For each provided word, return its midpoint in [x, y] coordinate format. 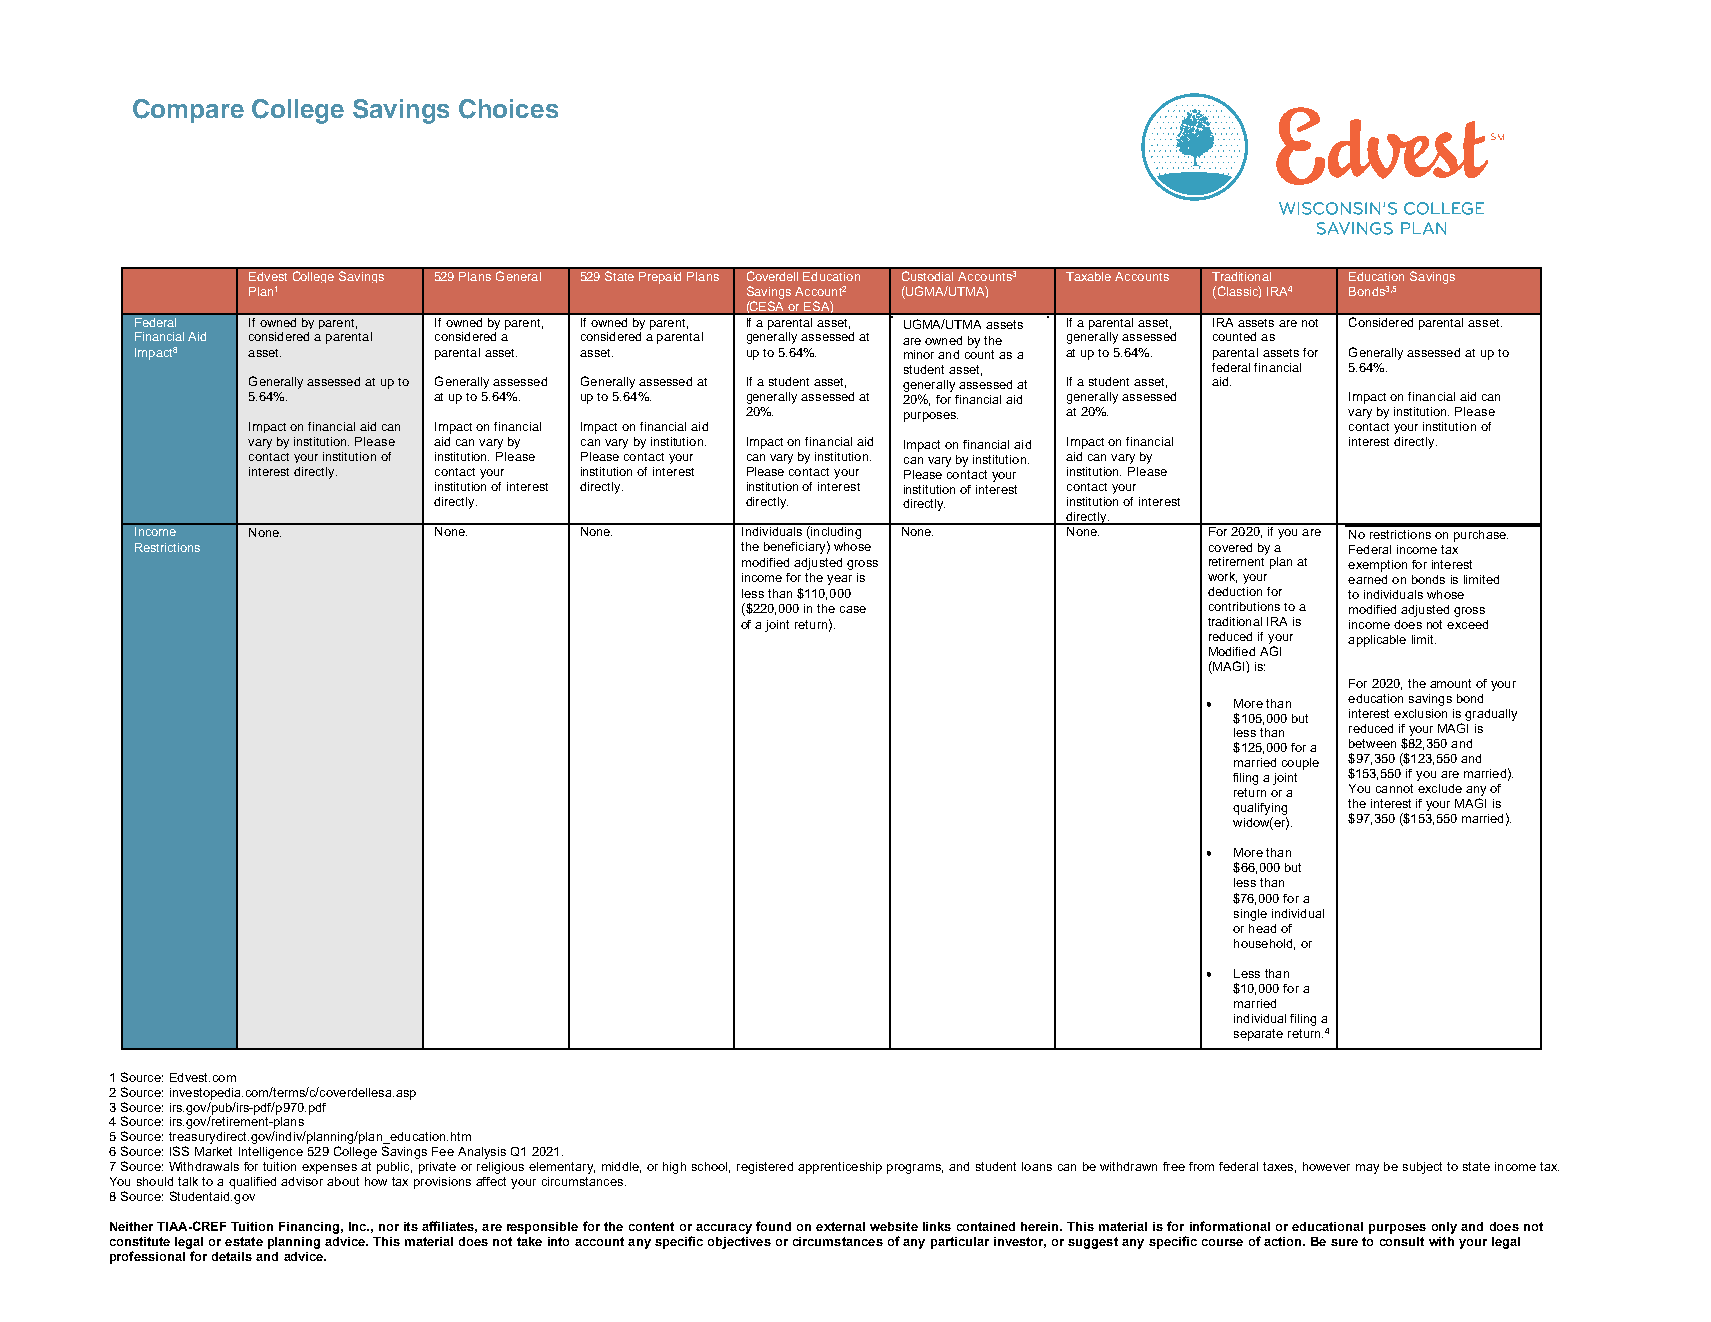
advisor [302, 1181]
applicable [1377, 641]
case [853, 609]
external [840, 1226]
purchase [1481, 536]
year [839, 580]
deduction [1235, 591]
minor [919, 354]
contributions [1244, 606]
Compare [188, 111]
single [1250, 915]
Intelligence [271, 1153]
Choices [508, 109]
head [1262, 928]
